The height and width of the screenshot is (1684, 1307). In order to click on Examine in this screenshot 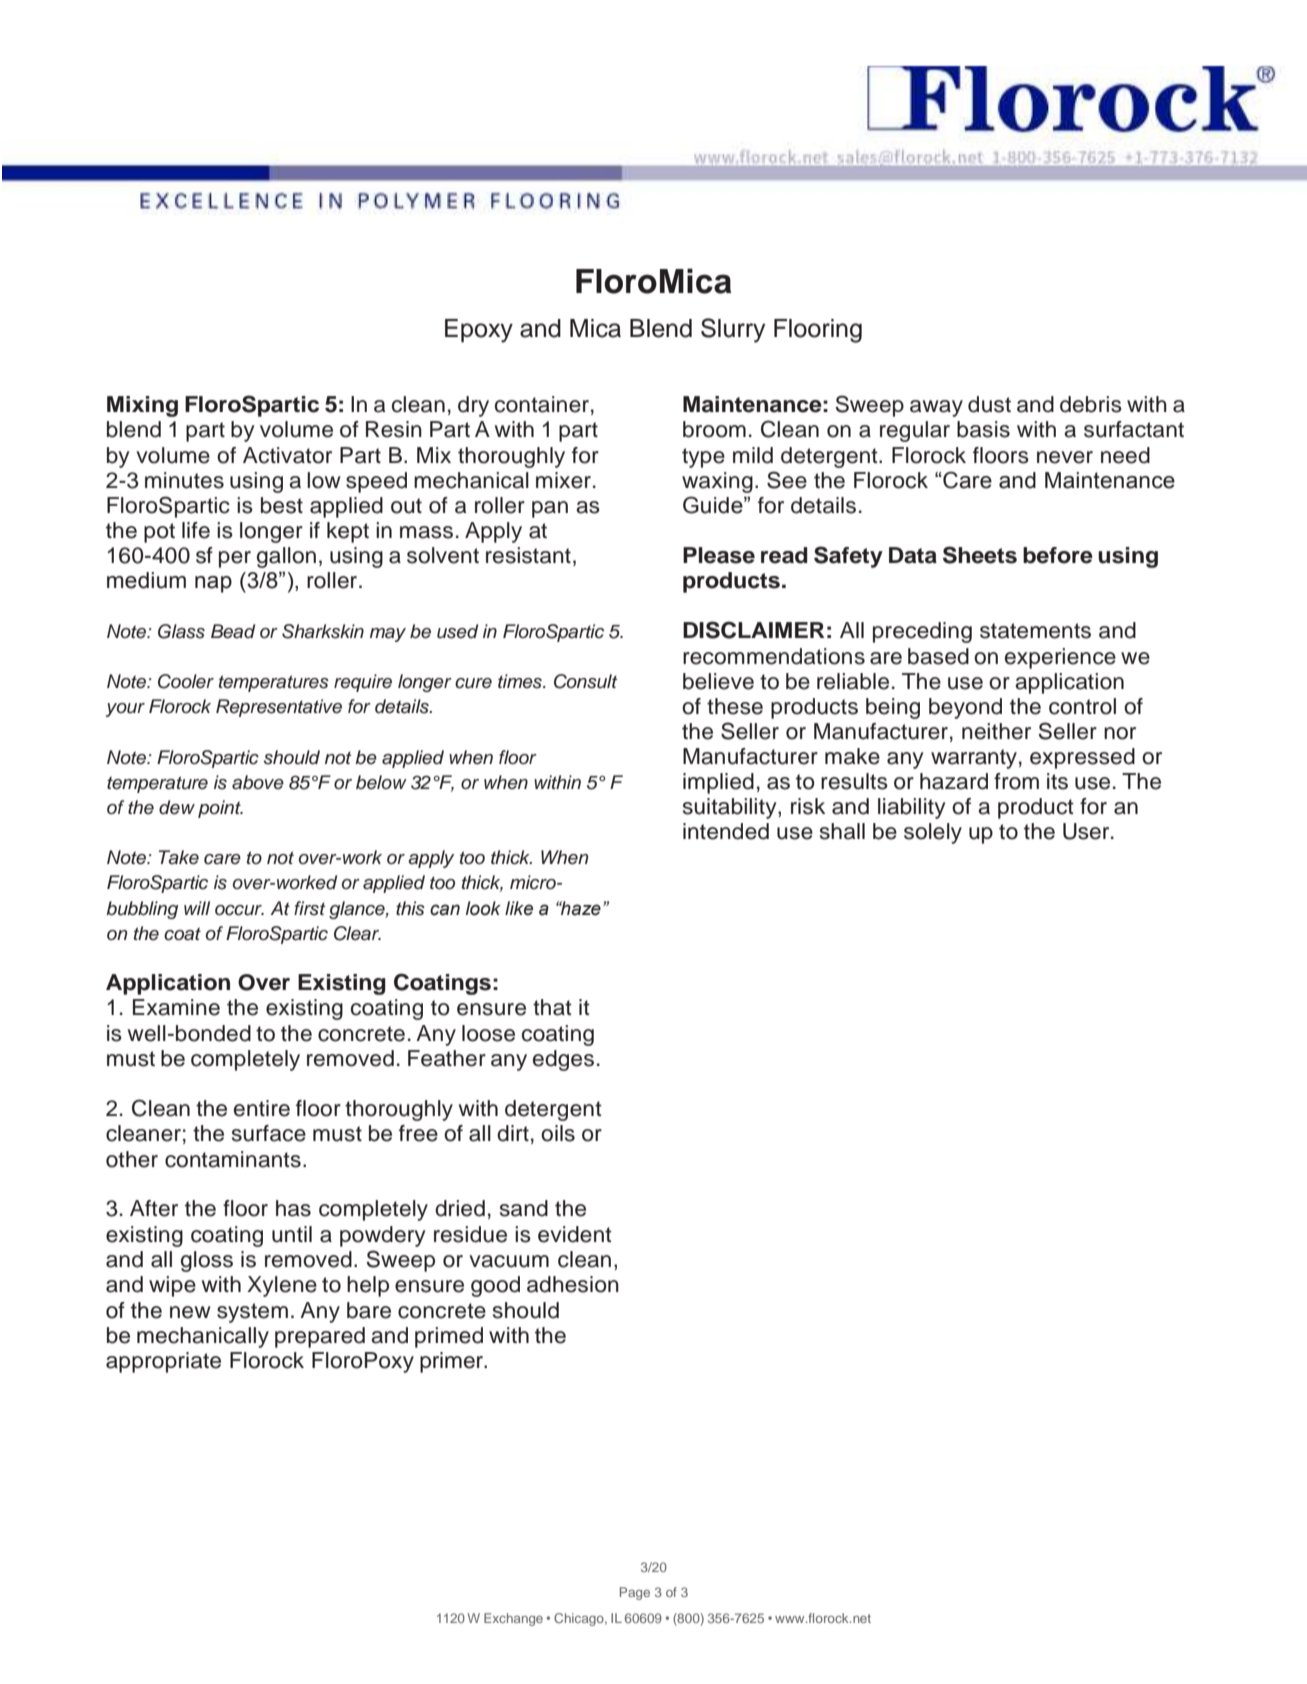, I will do `click(176, 1007)`.
